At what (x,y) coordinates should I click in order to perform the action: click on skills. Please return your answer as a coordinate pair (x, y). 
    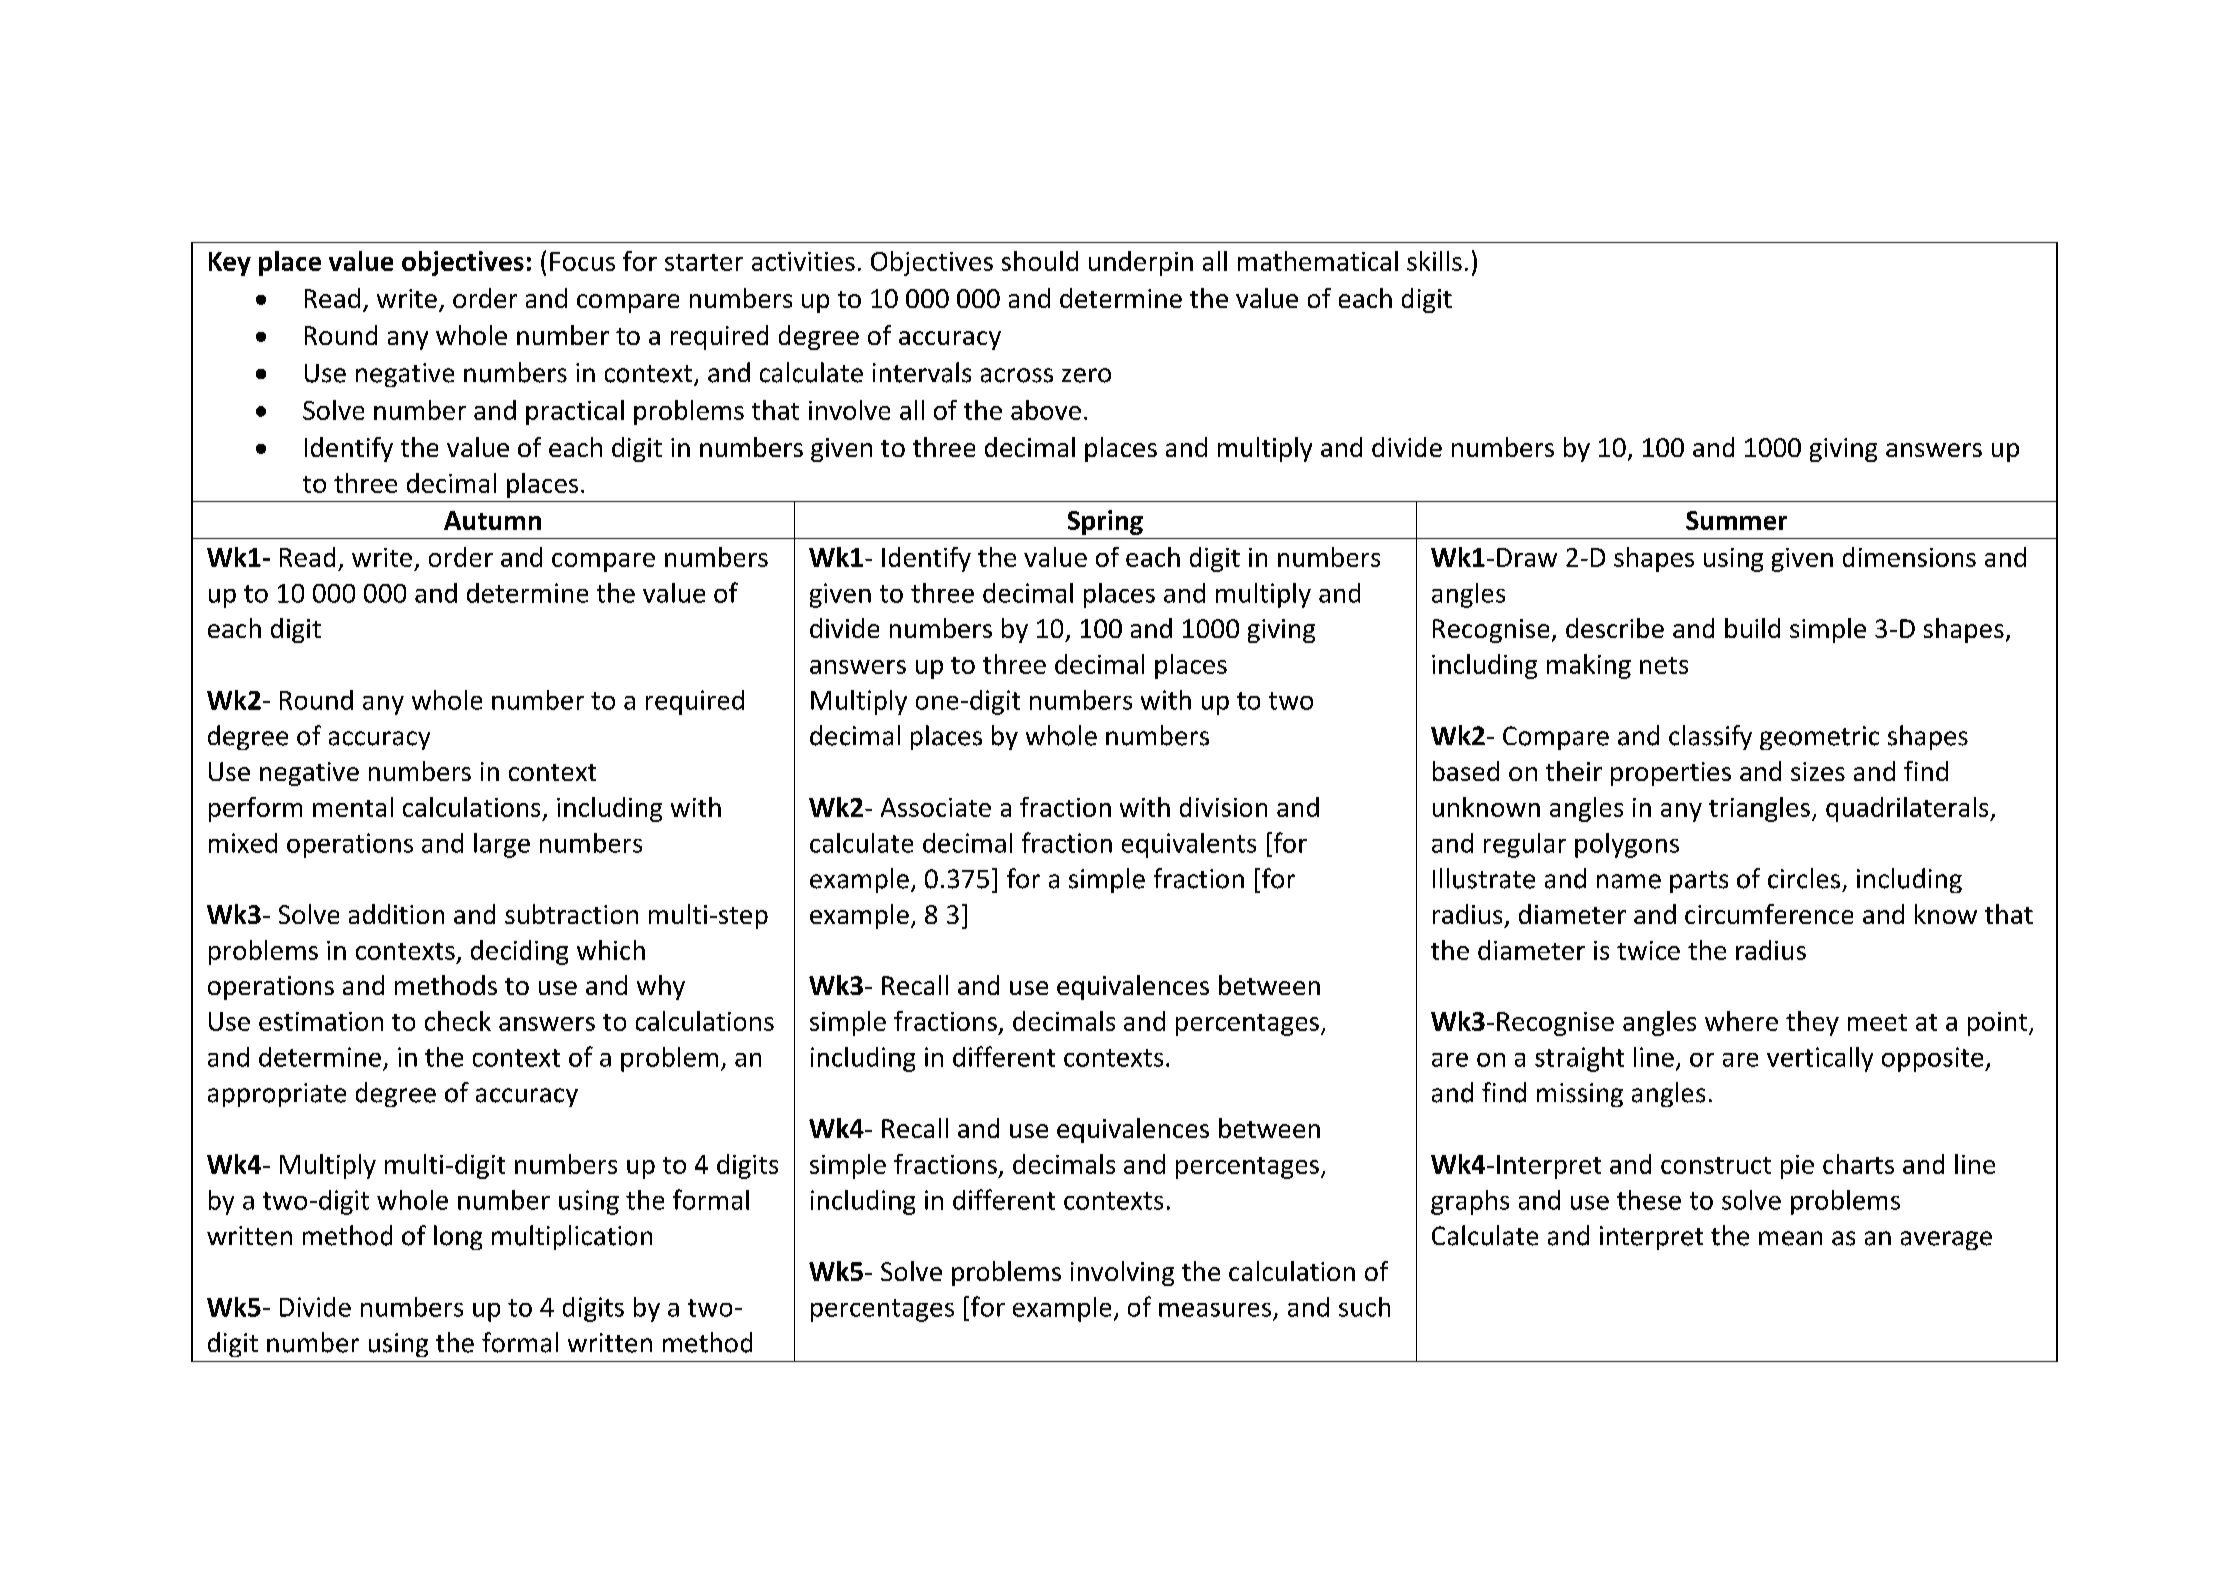
    Looking at the image, I should click on (1434, 261).
